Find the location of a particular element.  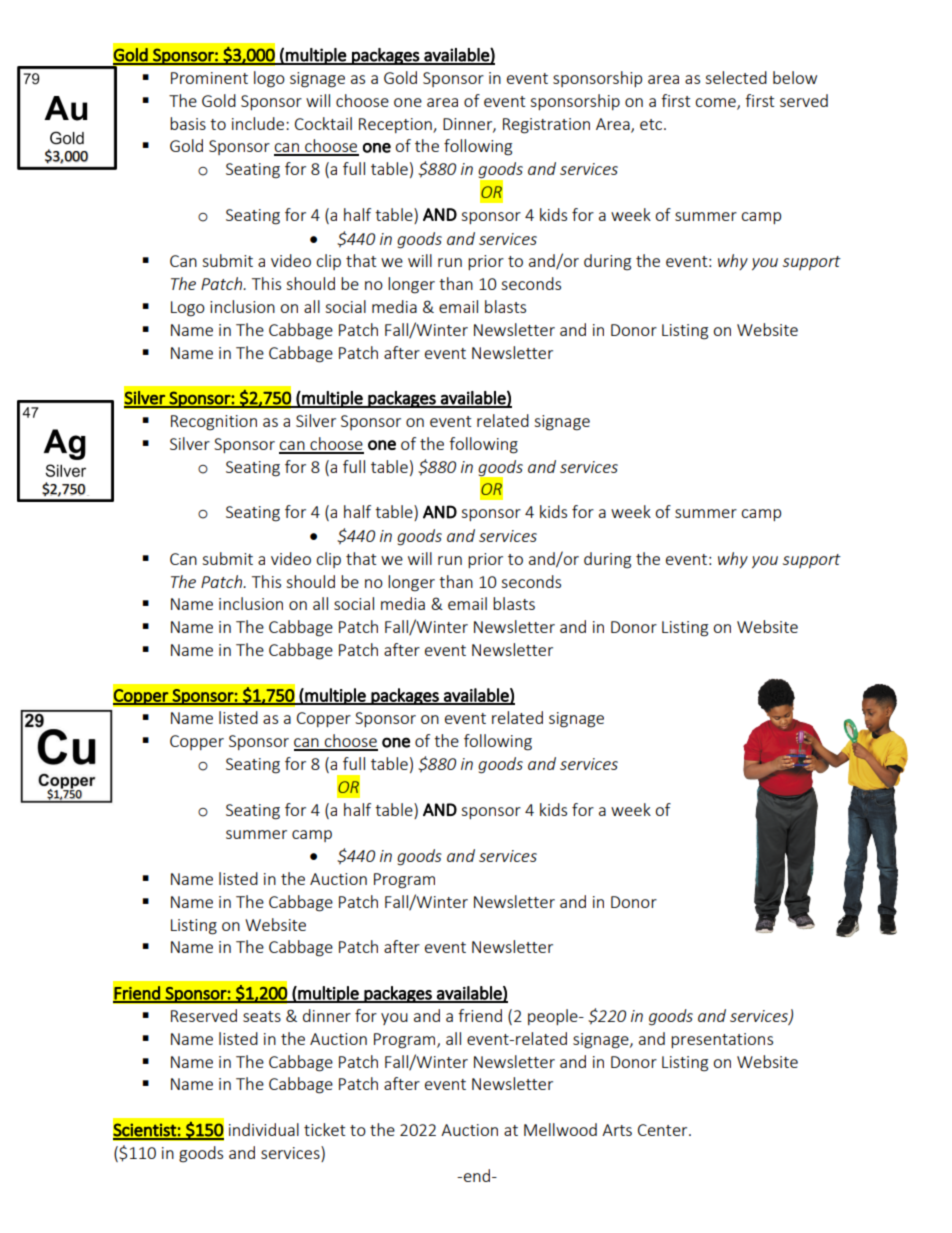

include is located at coordinates (259, 123).
